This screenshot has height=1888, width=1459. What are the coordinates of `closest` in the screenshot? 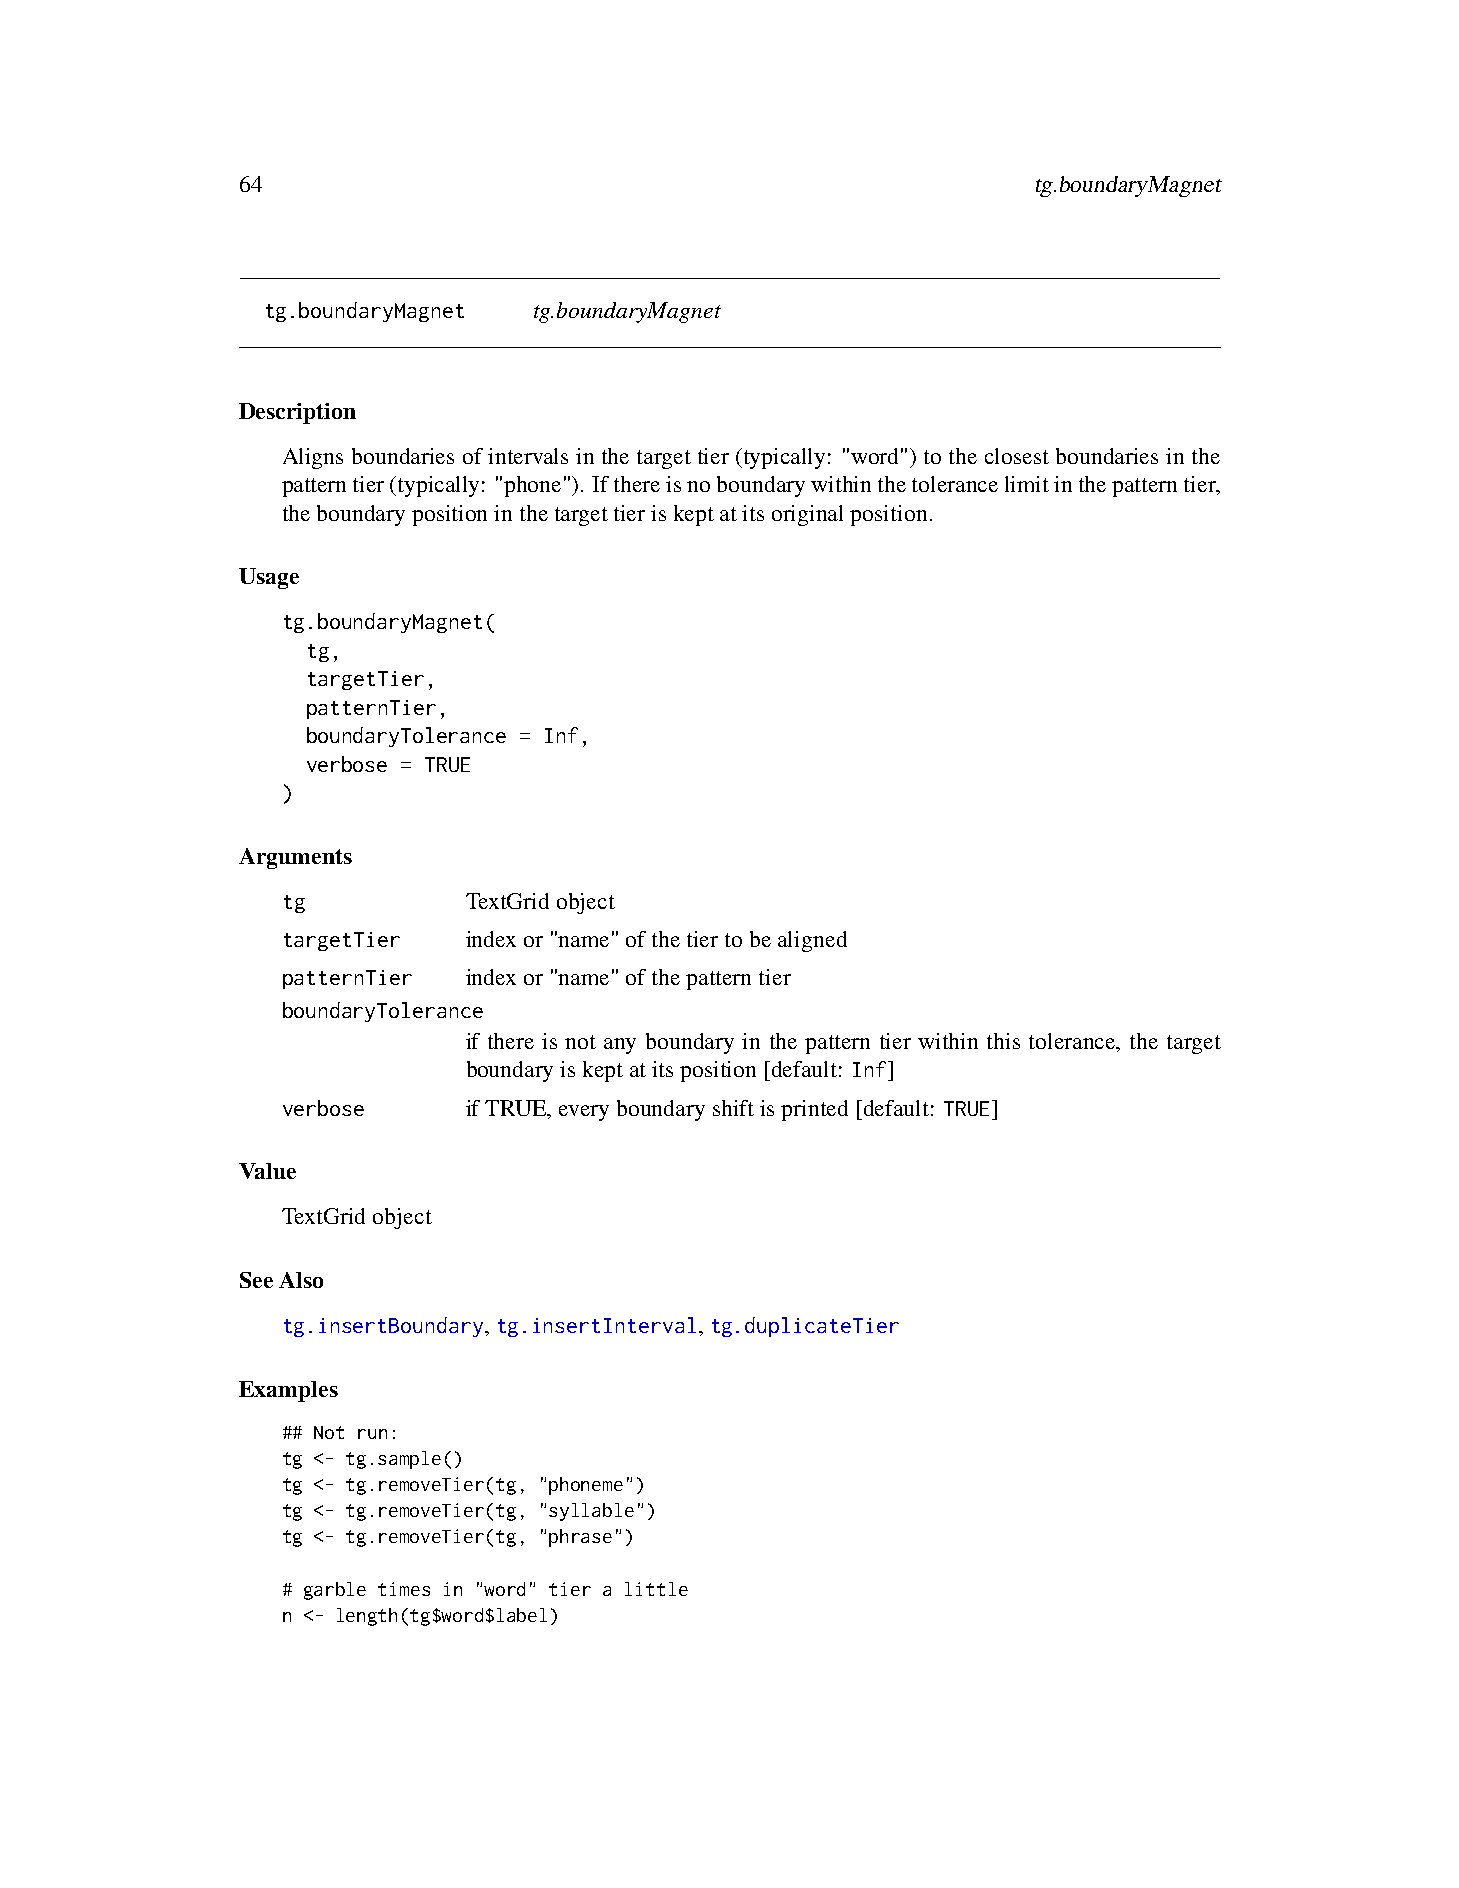 It's located at (1017, 456).
